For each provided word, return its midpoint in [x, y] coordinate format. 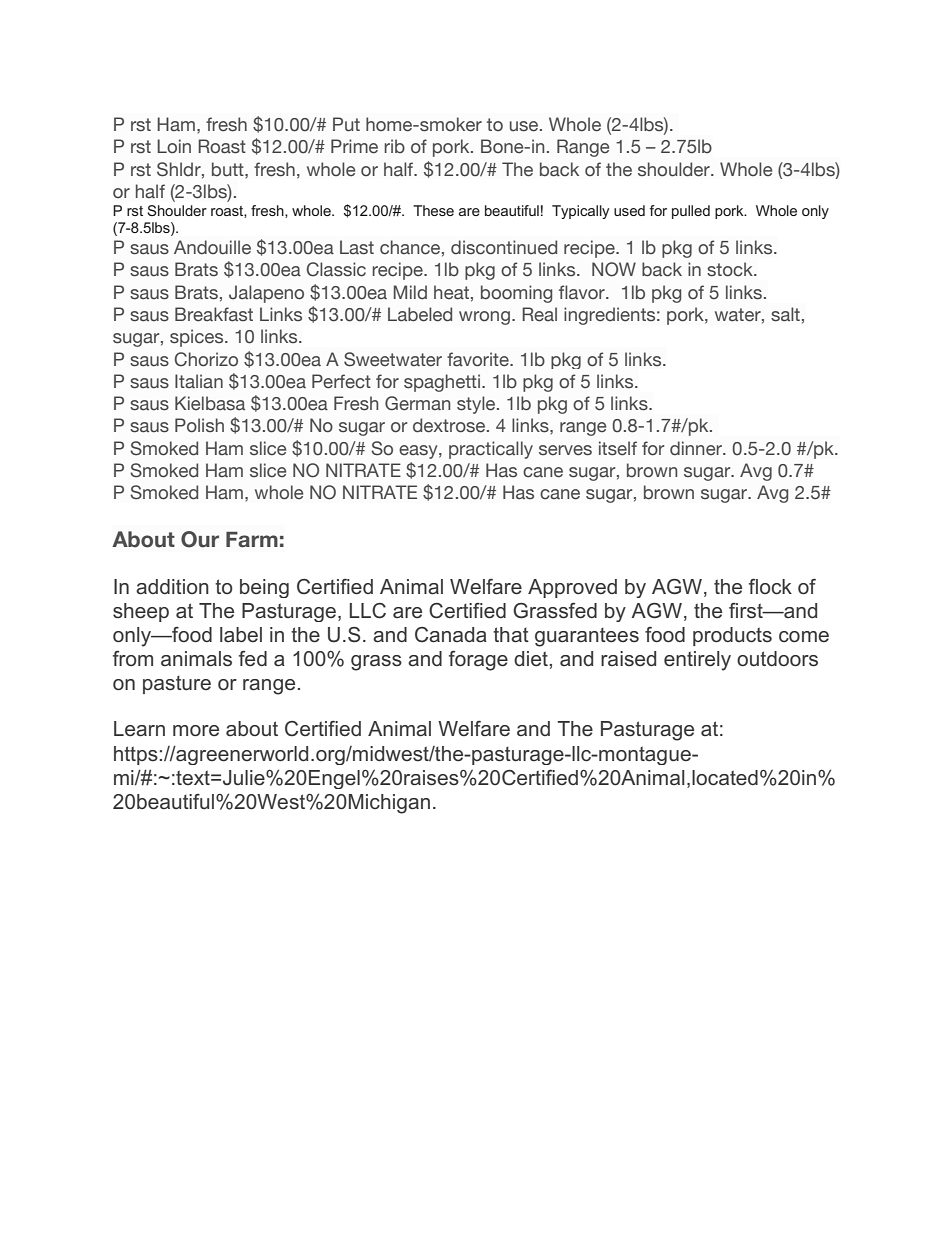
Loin [174, 146]
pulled [691, 212]
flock [770, 586]
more [196, 731]
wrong [484, 318]
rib [394, 146]
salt [785, 314]
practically [491, 450]
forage [478, 661]
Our [200, 539]
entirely [697, 661]
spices [198, 338]
